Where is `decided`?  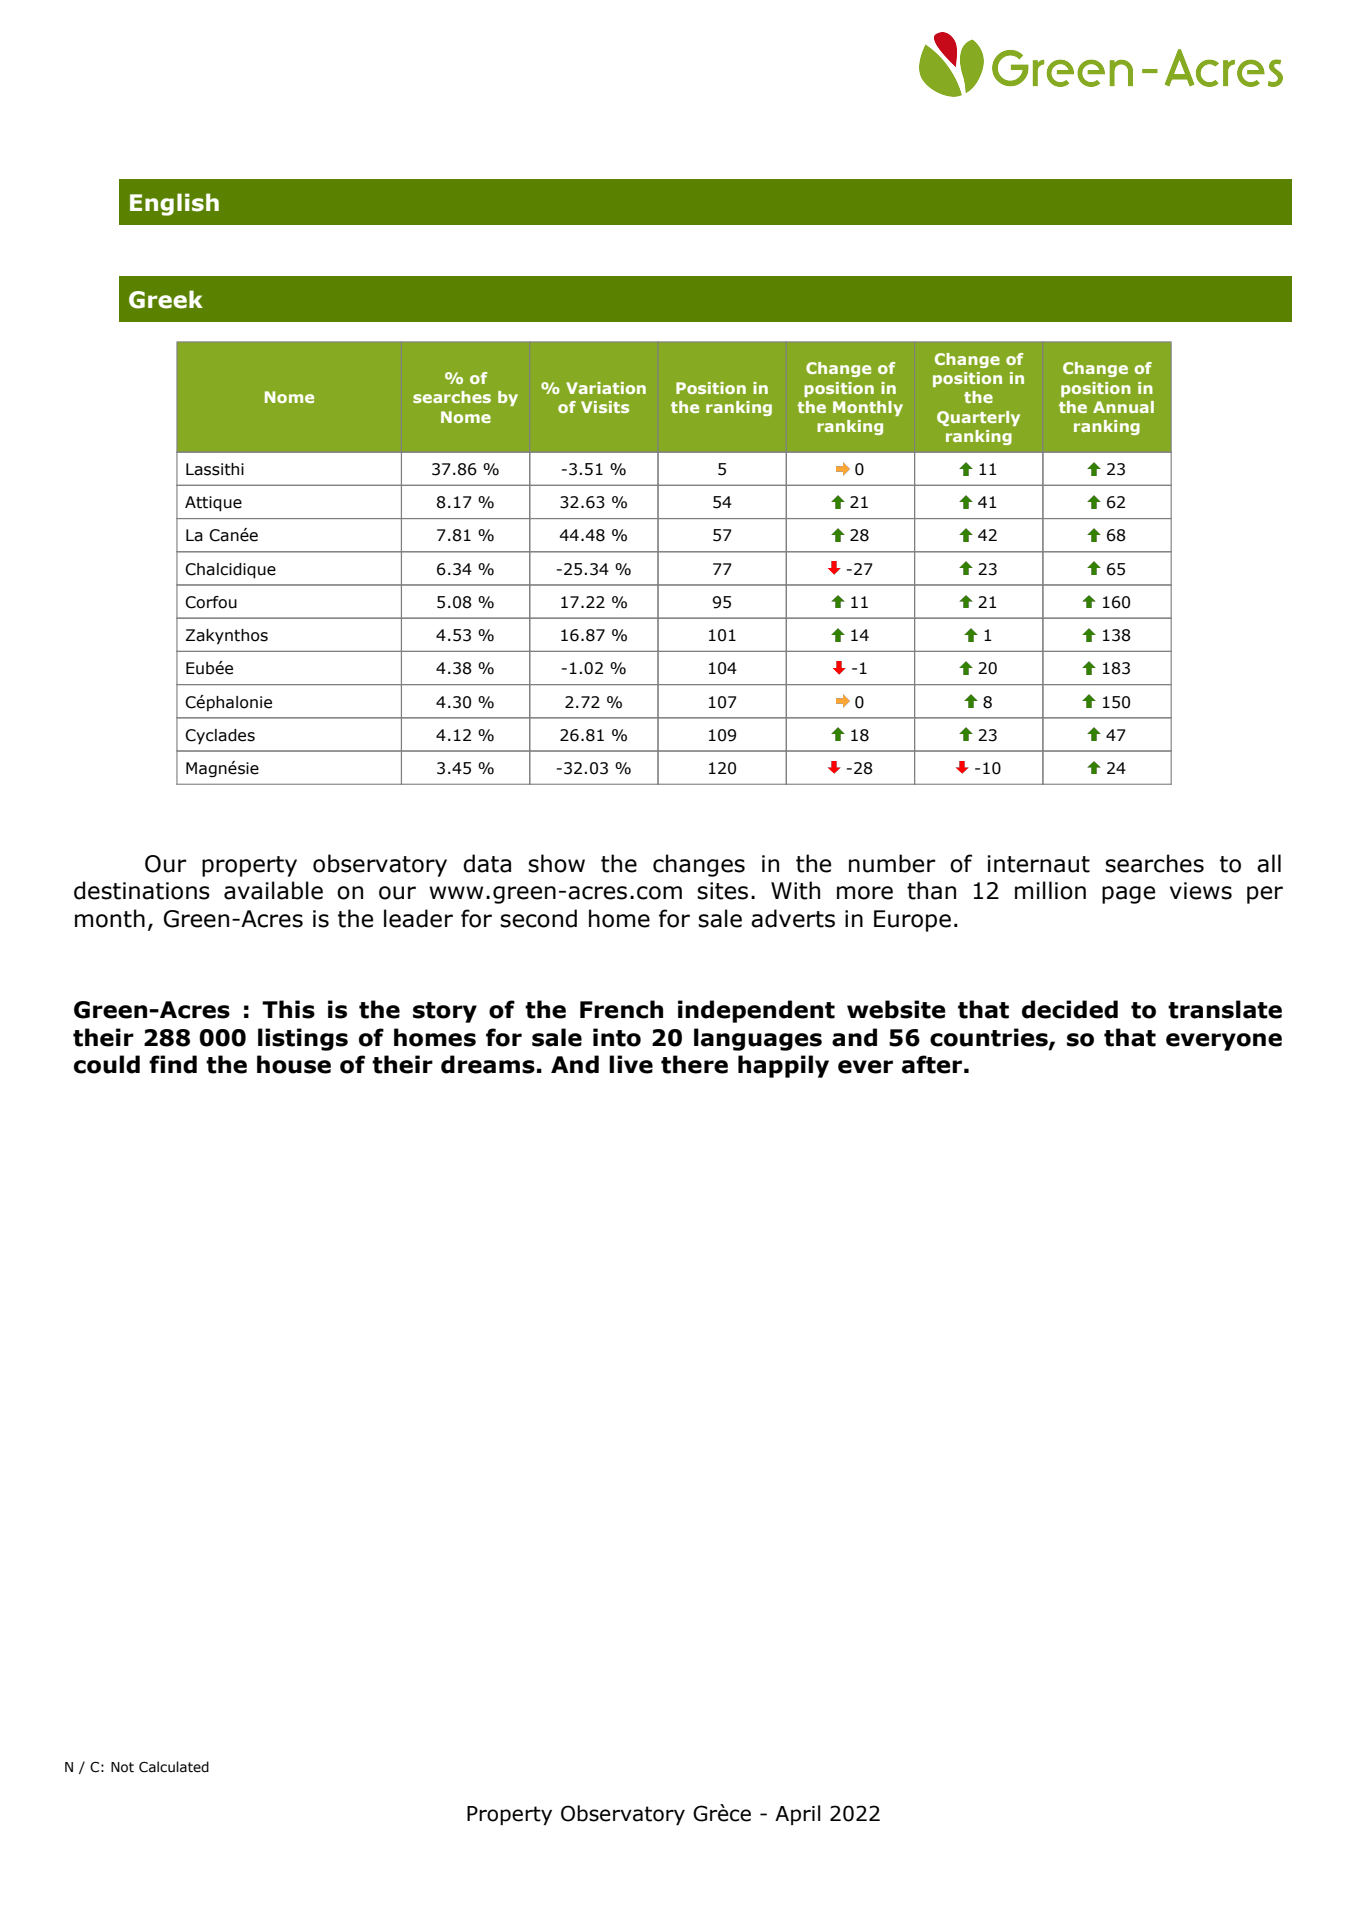
decided is located at coordinates (1070, 1009).
